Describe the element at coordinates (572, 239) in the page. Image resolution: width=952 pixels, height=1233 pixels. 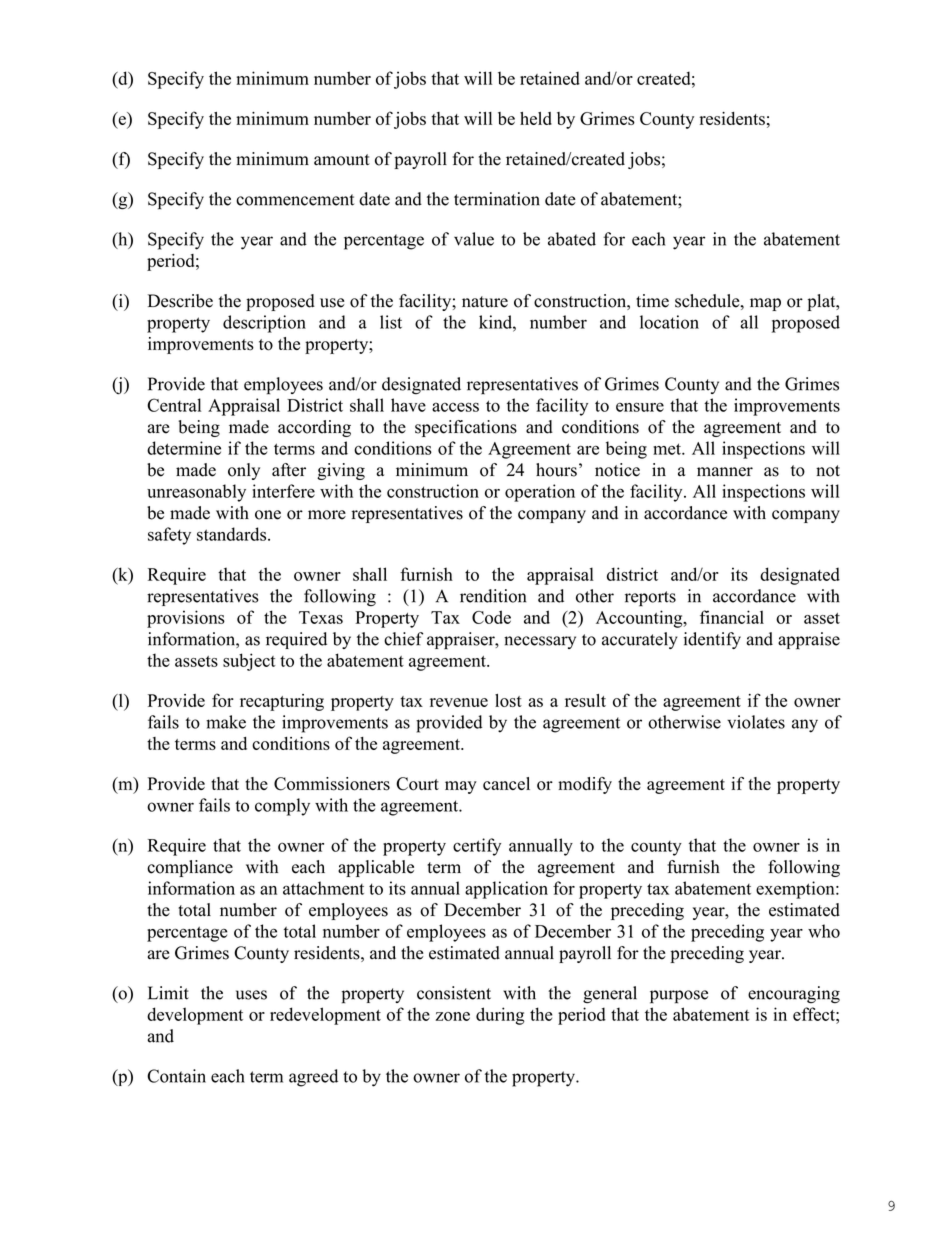
I see `abated` at that location.
